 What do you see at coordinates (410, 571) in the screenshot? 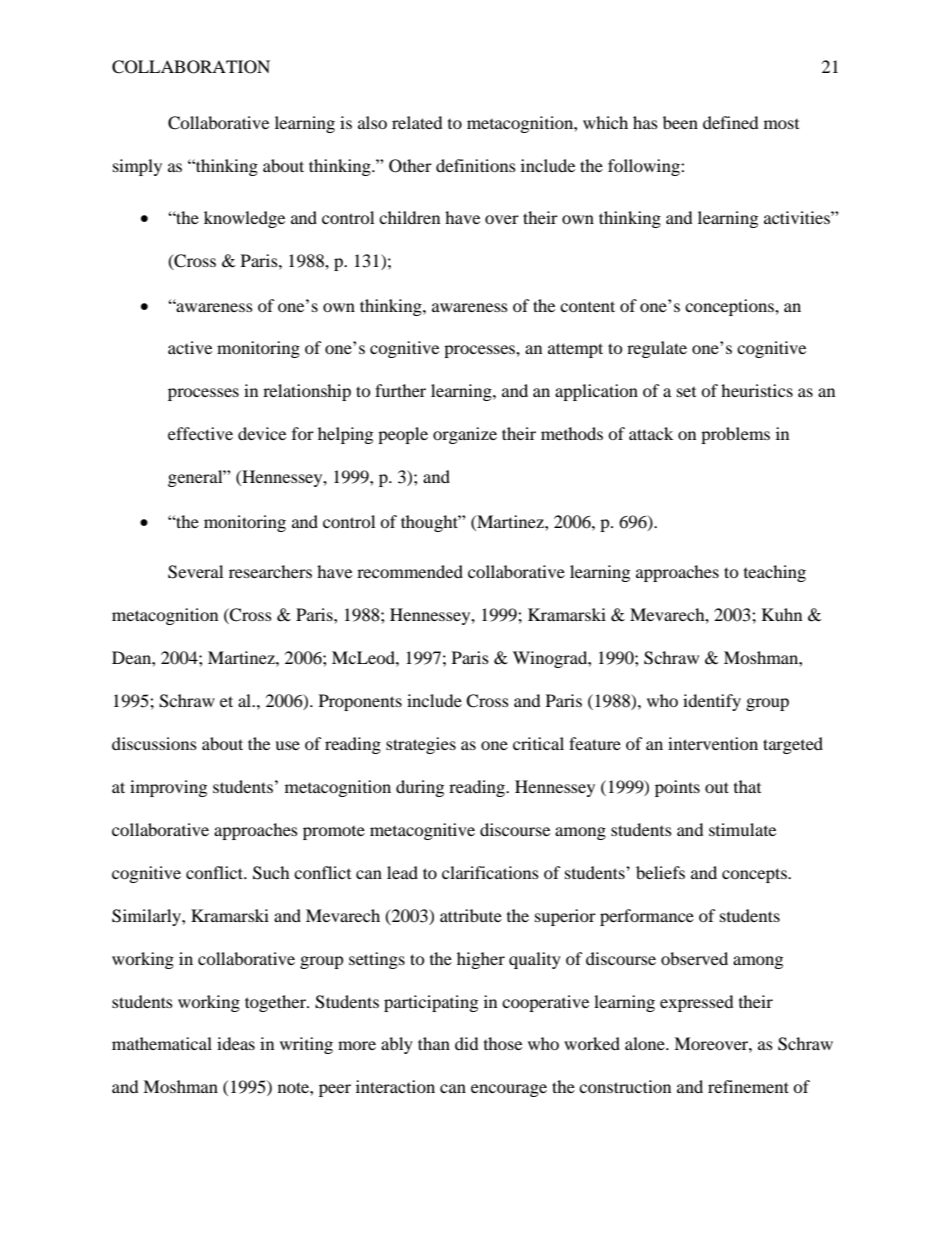
I see `recommended` at bounding box center [410, 571].
